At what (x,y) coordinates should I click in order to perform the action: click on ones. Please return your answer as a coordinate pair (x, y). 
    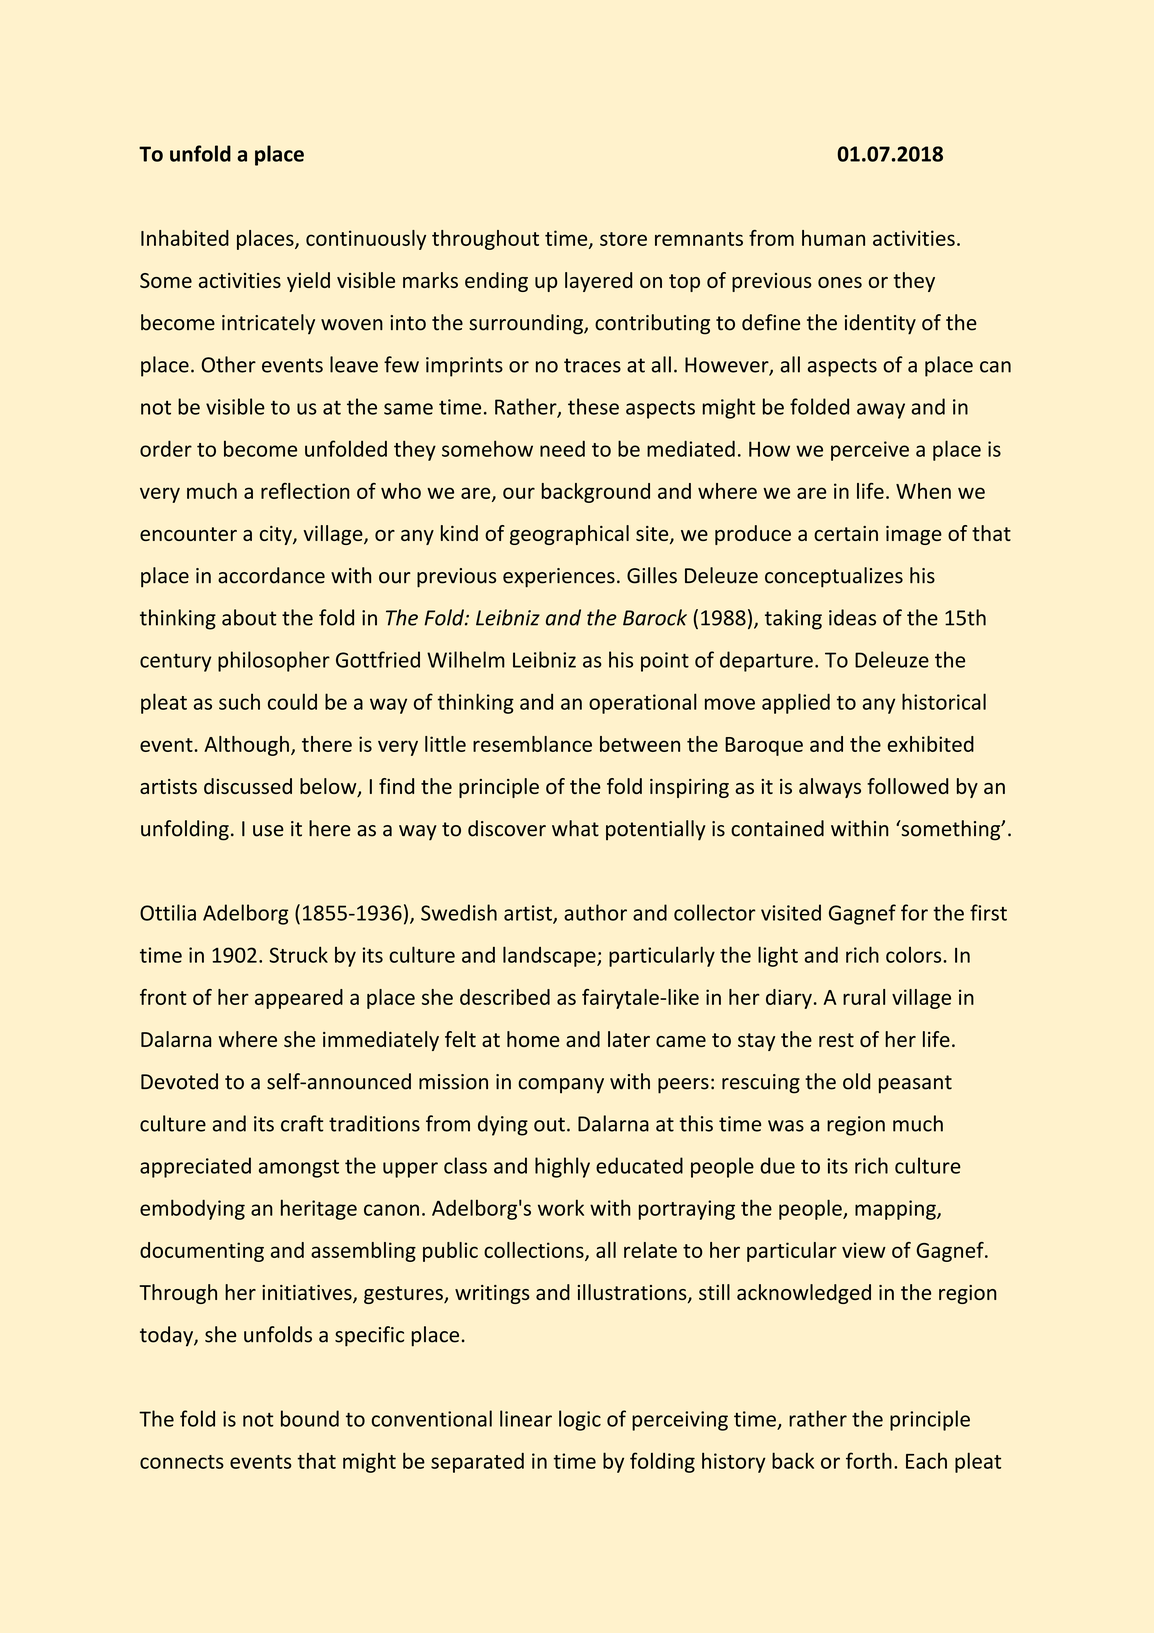
    Looking at the image, I should click on (840, 282).
